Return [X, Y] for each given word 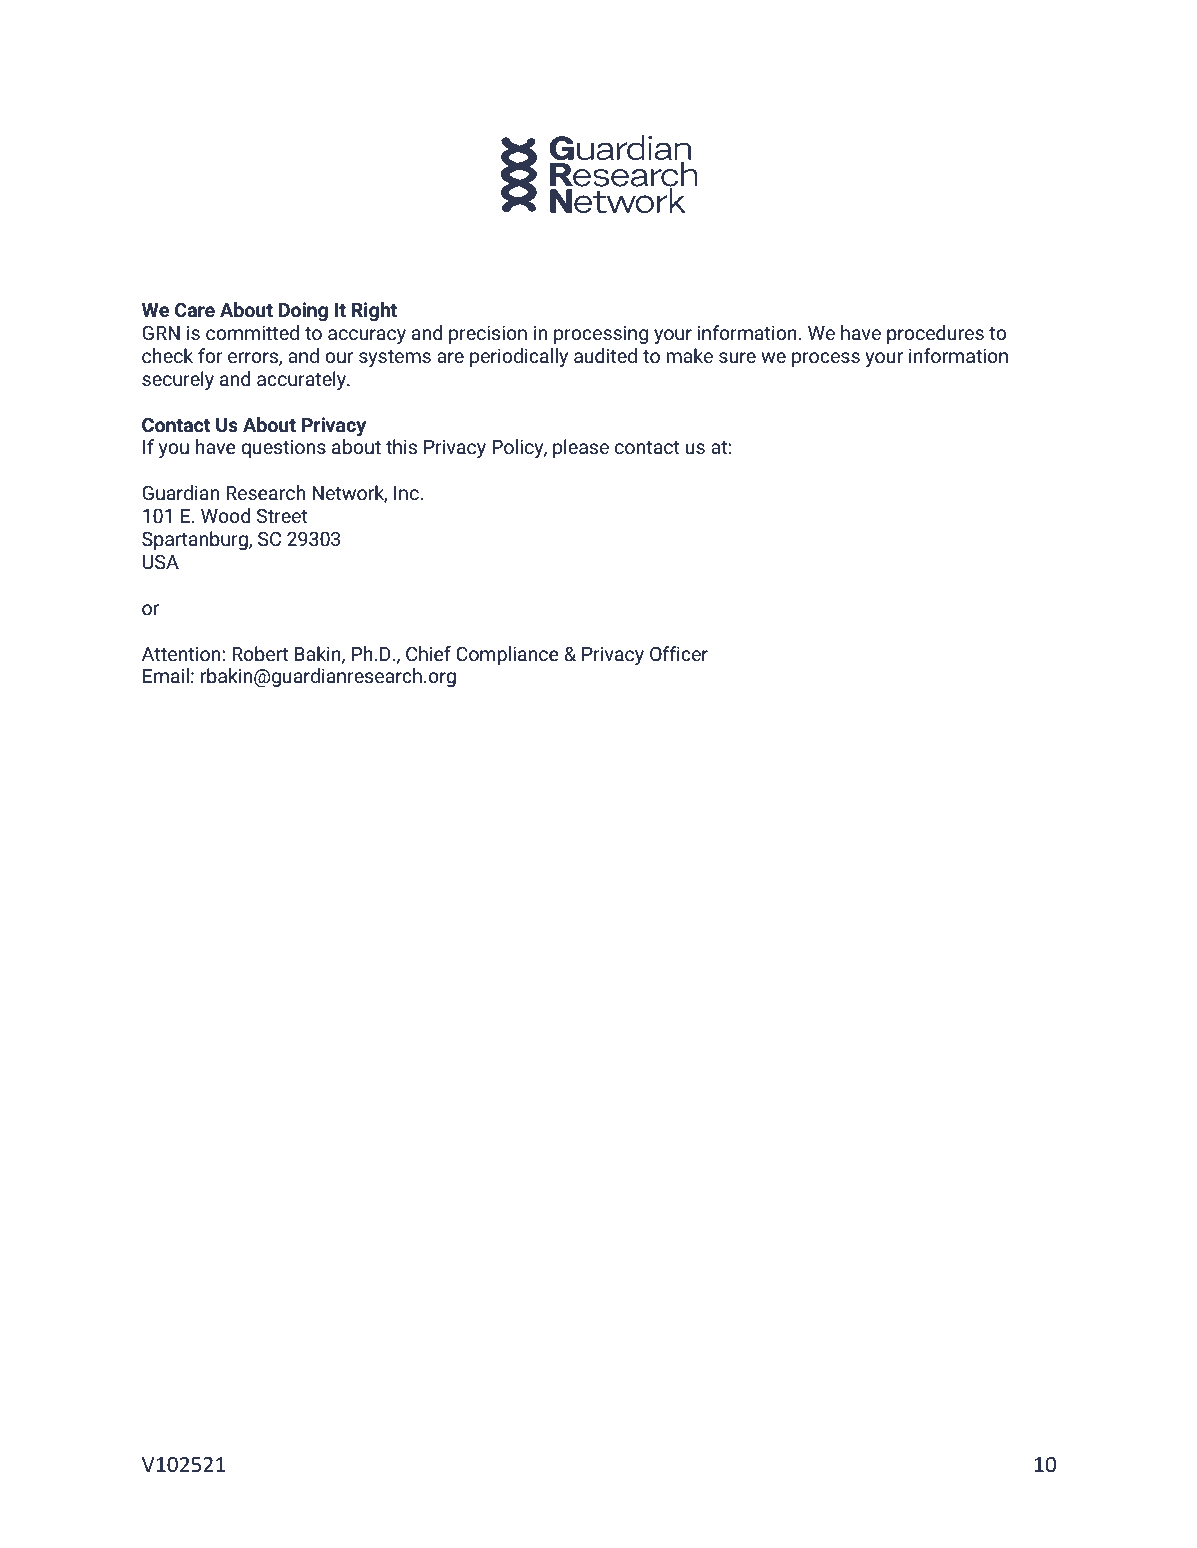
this [401, 446]
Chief [428, 653]
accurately [303, 380]
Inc [407, 493]
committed [252, 332]
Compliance [507, 655]
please [581, 448]
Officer [679, 653]
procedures [935, 334]
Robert [260, 653]
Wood [225, 515]
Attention [181, 654]
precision [488, 335]
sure [737, 357]
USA [161, 562]
